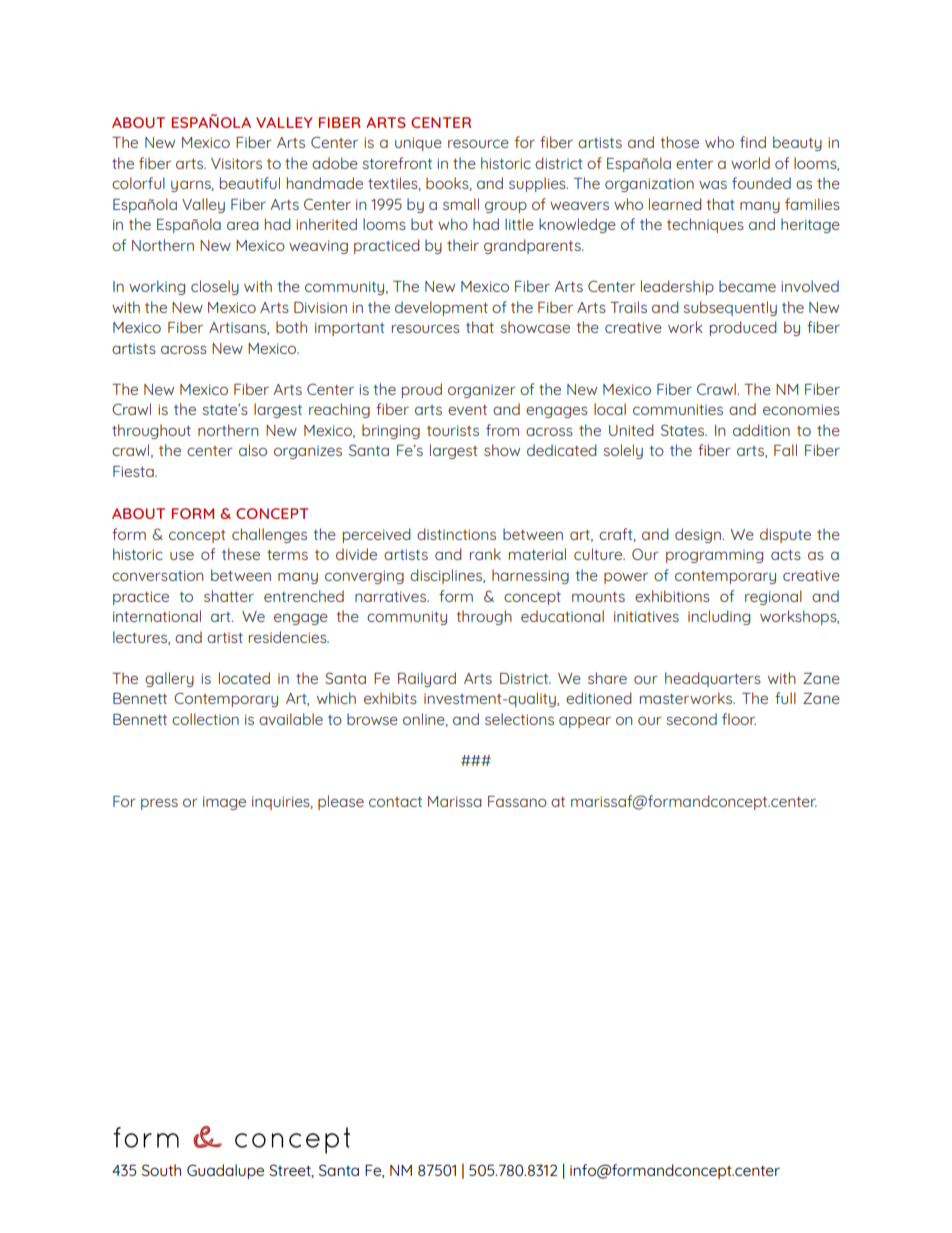 This image has height=1233, width=952. Describe the element at coordinates (519, 719) in the image. I see `selections` at that location.
